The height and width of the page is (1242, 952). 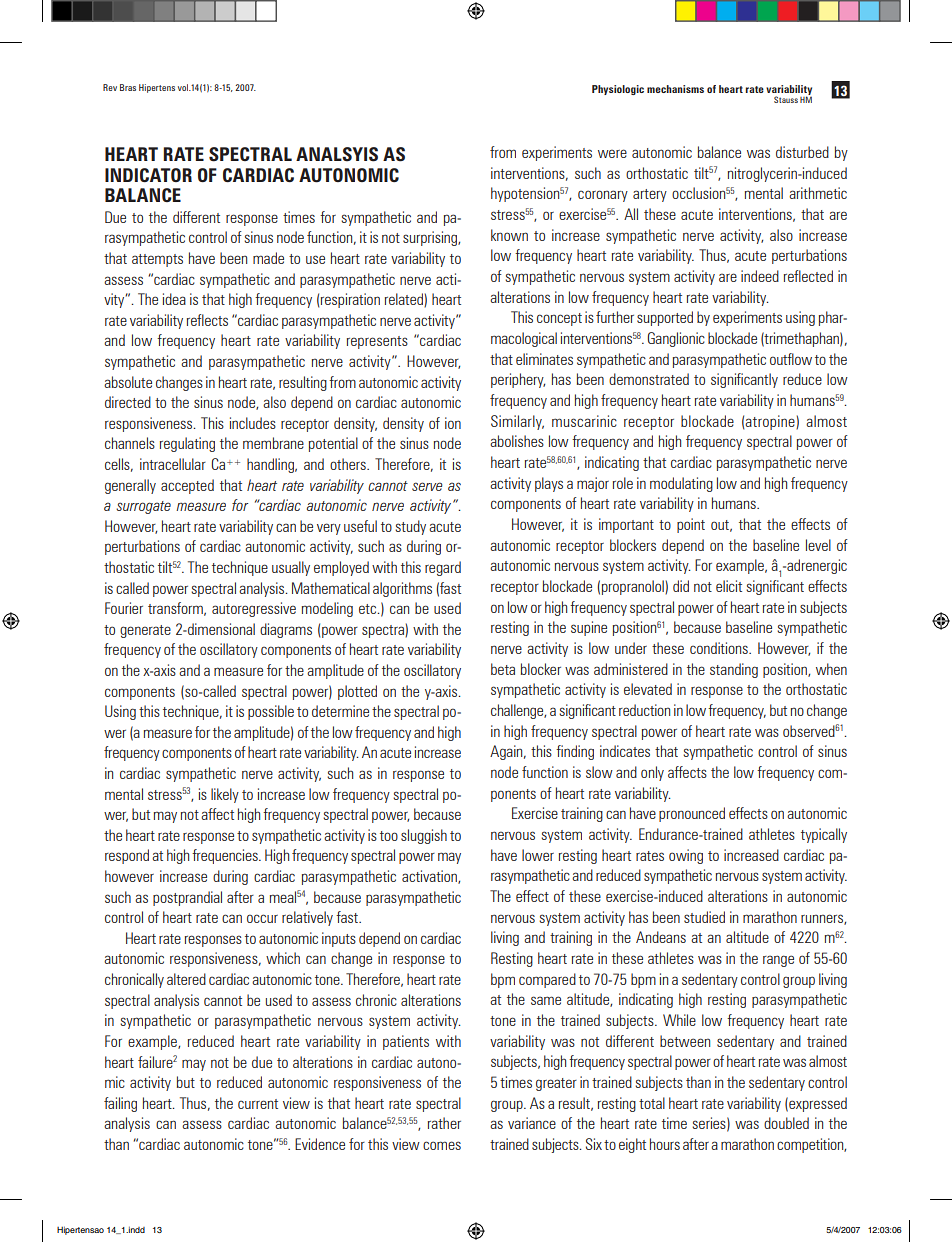 I want to click on disturbed, so click(x=802, y=152).
